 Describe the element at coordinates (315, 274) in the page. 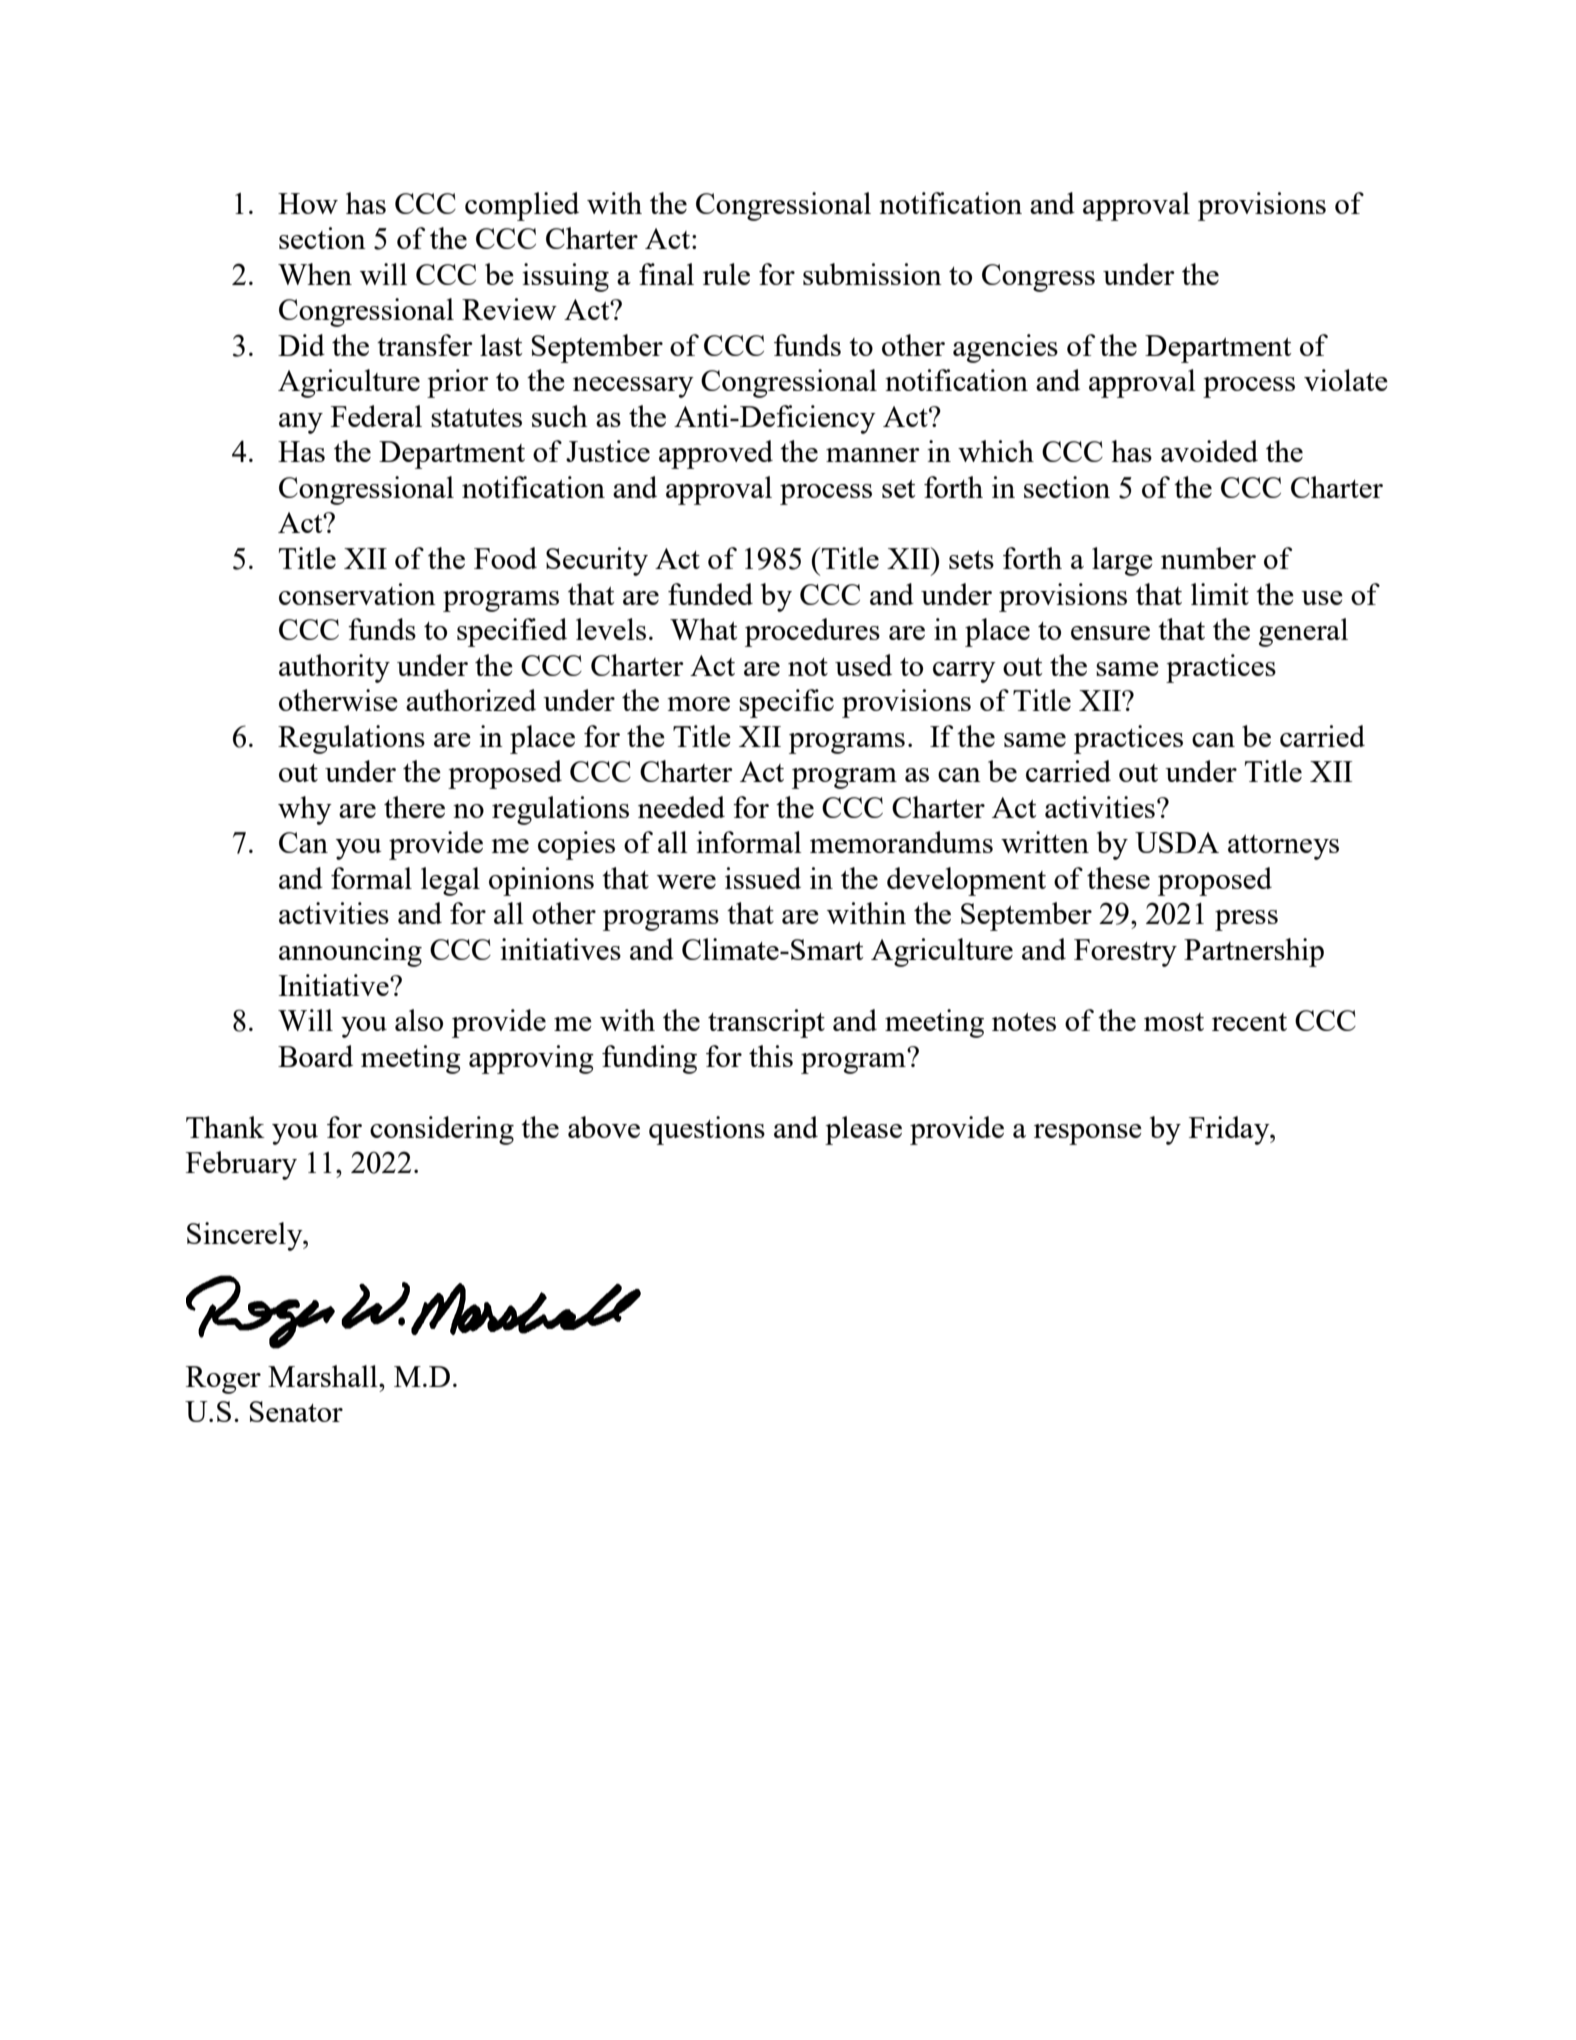

I see `When` at that location.
